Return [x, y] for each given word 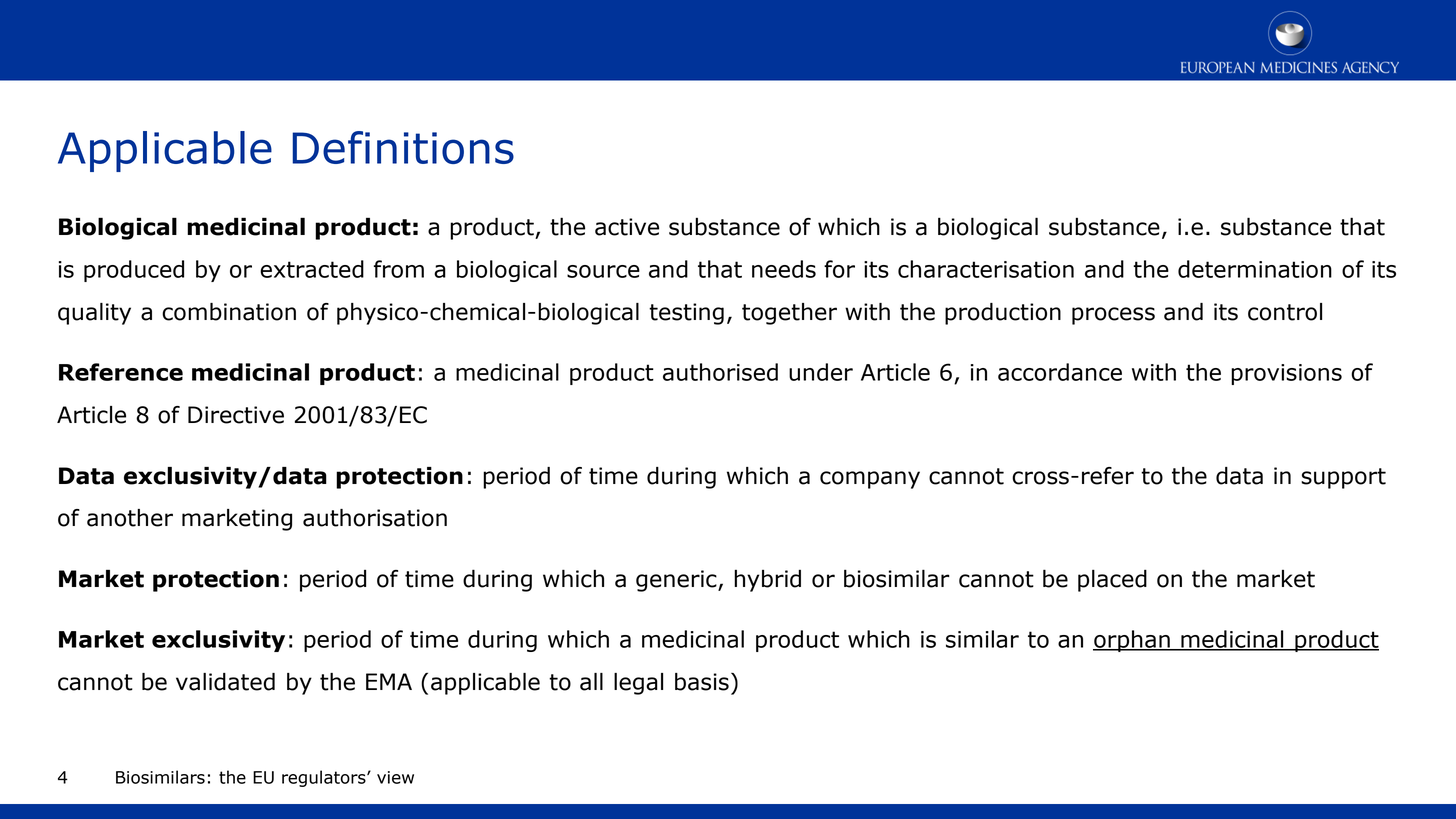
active [627, 227]
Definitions [403, 147]
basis [702, 682]
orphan [1132, 641]
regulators [325, 778]
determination [1255, 269]
